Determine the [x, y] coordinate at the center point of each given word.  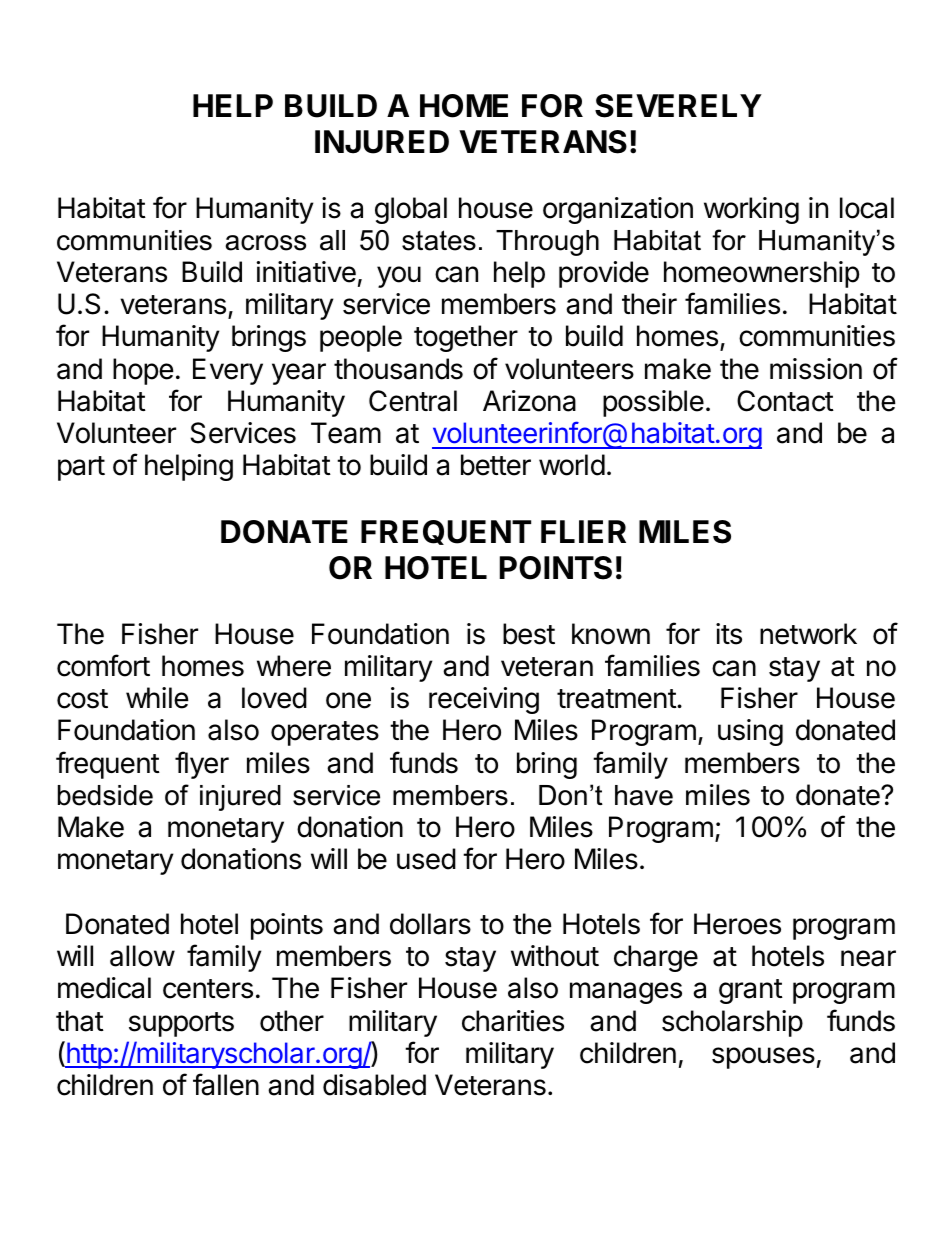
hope [143, 371]
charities [513, 1021]
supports [181, 1024]
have [644, 795]
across [265, 243]
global [411, 210]
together [466, 338]
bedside [105, 795]
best [529, 634]
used [426, 859]
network [808, 634]
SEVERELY [678, 106]
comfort [103, 665]
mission [816, 369]
